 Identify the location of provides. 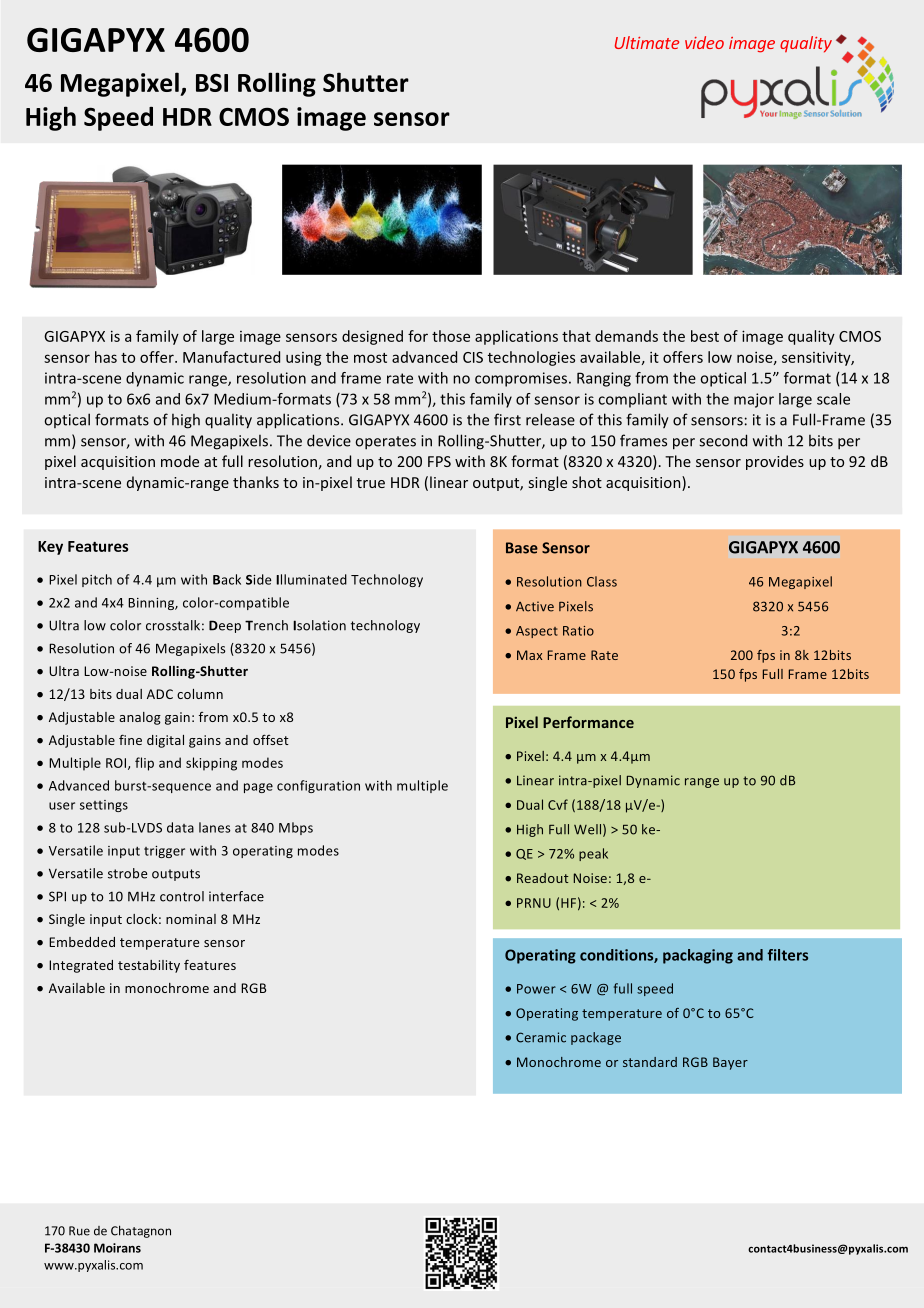
(775, 462).
